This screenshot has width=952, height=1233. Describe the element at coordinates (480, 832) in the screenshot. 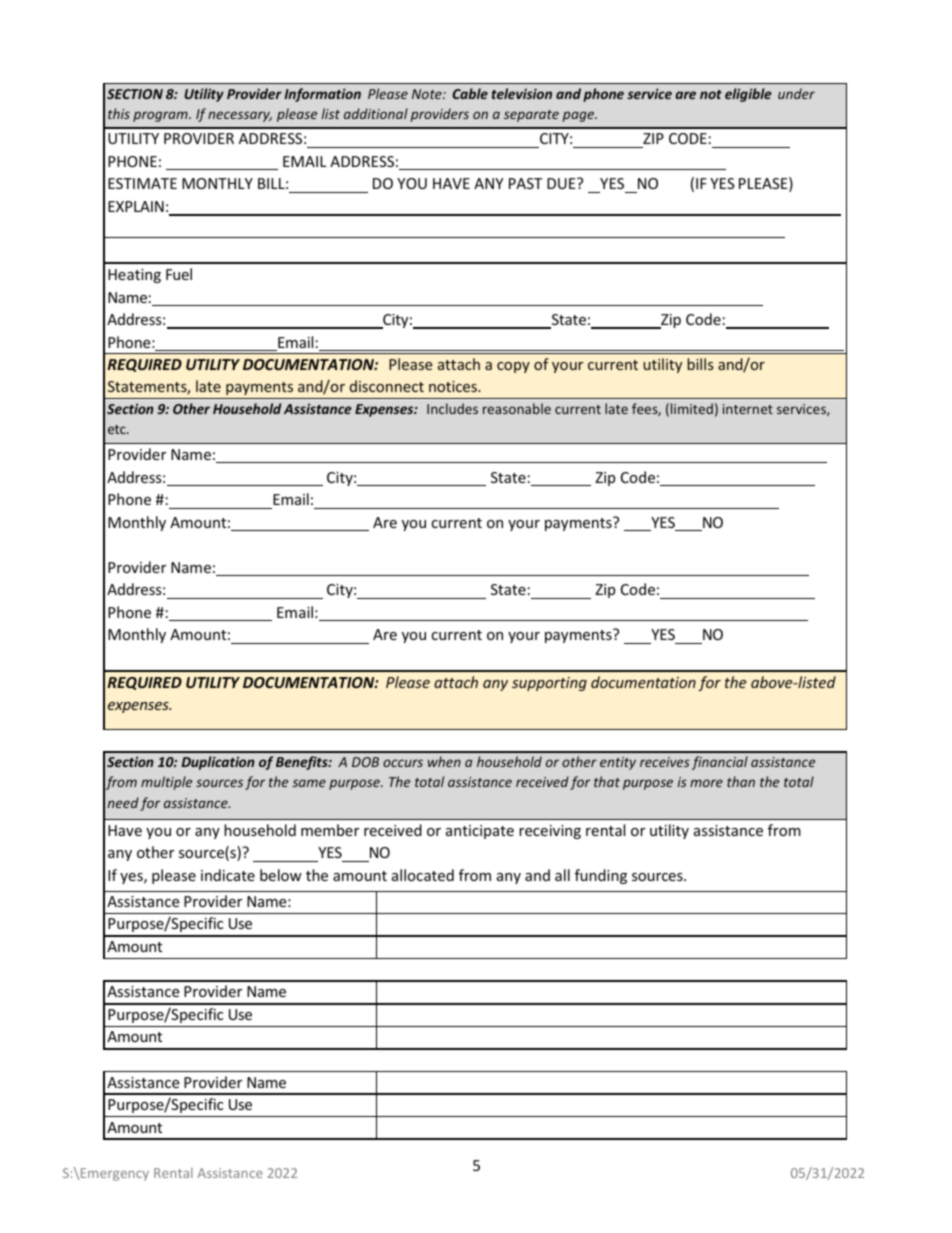

I see `anticipate` at that location.
